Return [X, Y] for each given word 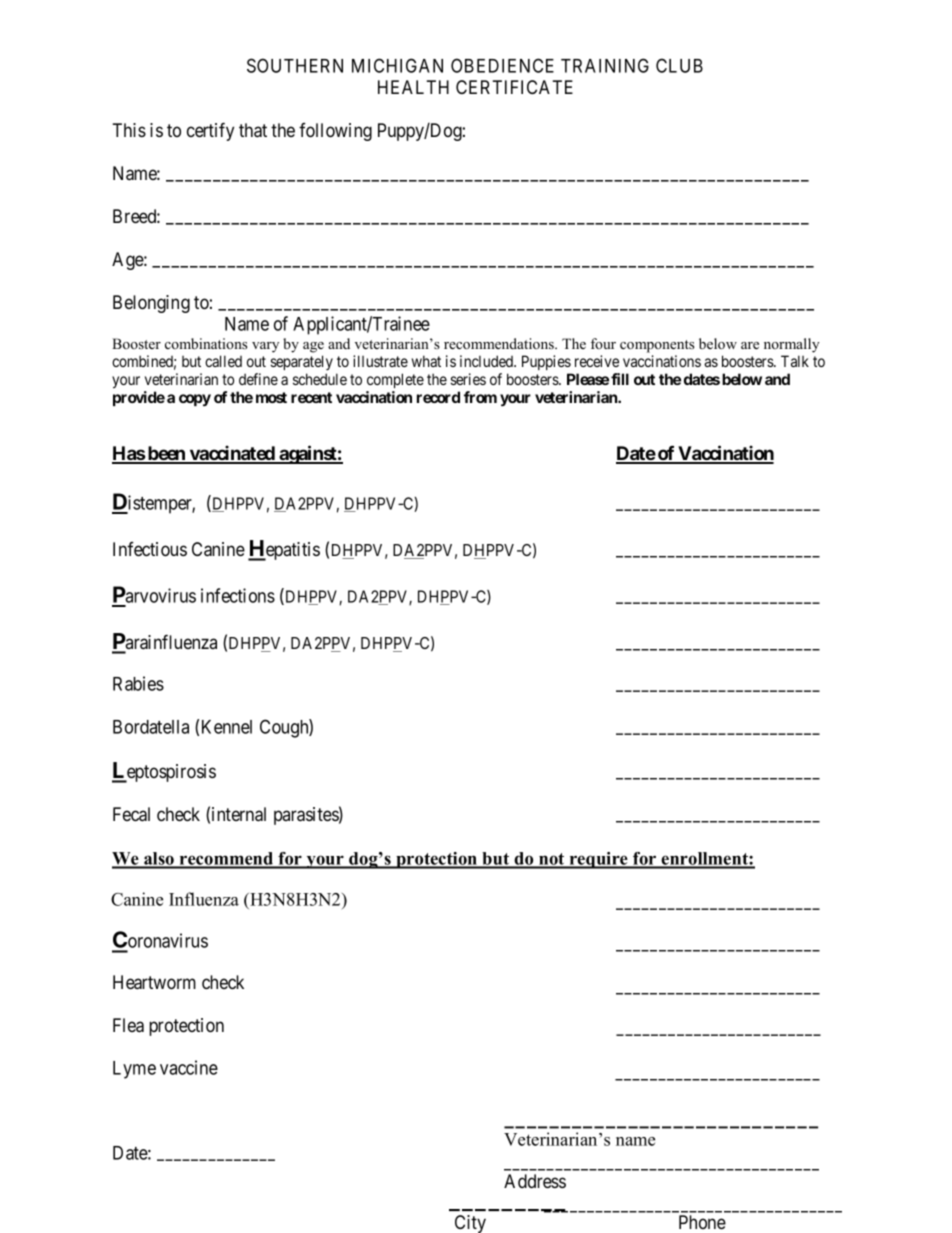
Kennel [227, 727]
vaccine [189, 1067]
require [598, 860]
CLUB [679, 65]
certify [210, 131]
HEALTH [413, 87]
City [470, 1224]
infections [238, 595]
